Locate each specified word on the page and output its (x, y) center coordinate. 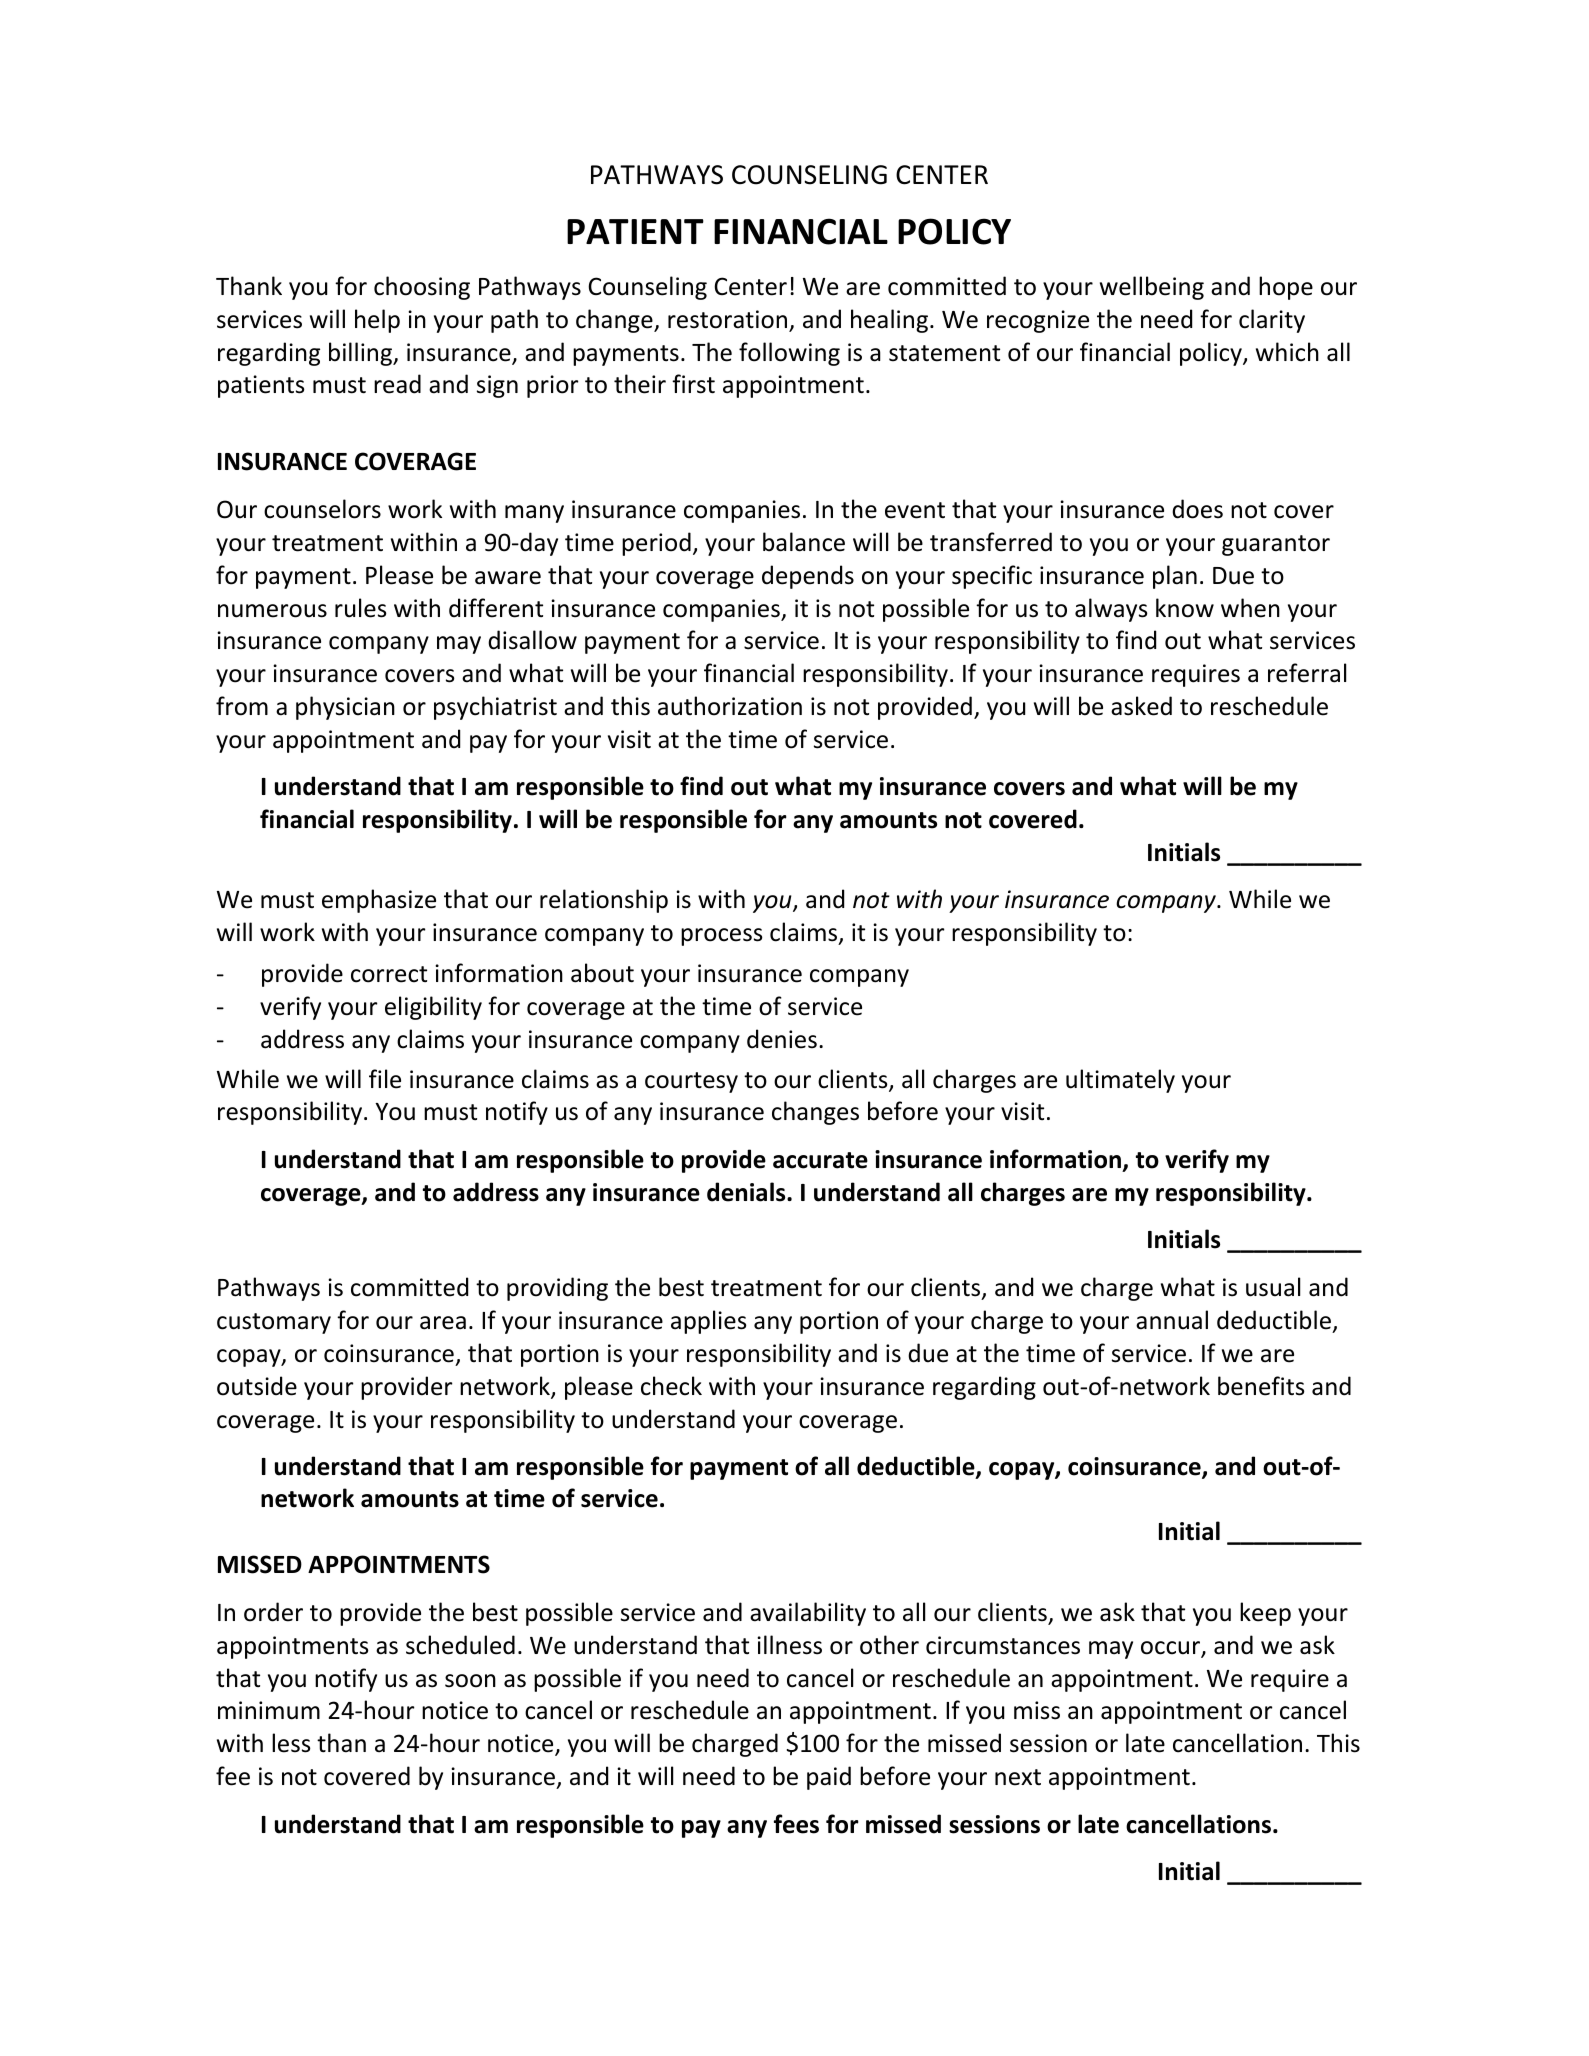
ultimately (1120, 1081)
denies (782, 1039)
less (291, 1743)
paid (829, 1778)
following (789, 354)
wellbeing (1152, 288)
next (1018, 1777)
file (385, 1079)
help (377, 321)
